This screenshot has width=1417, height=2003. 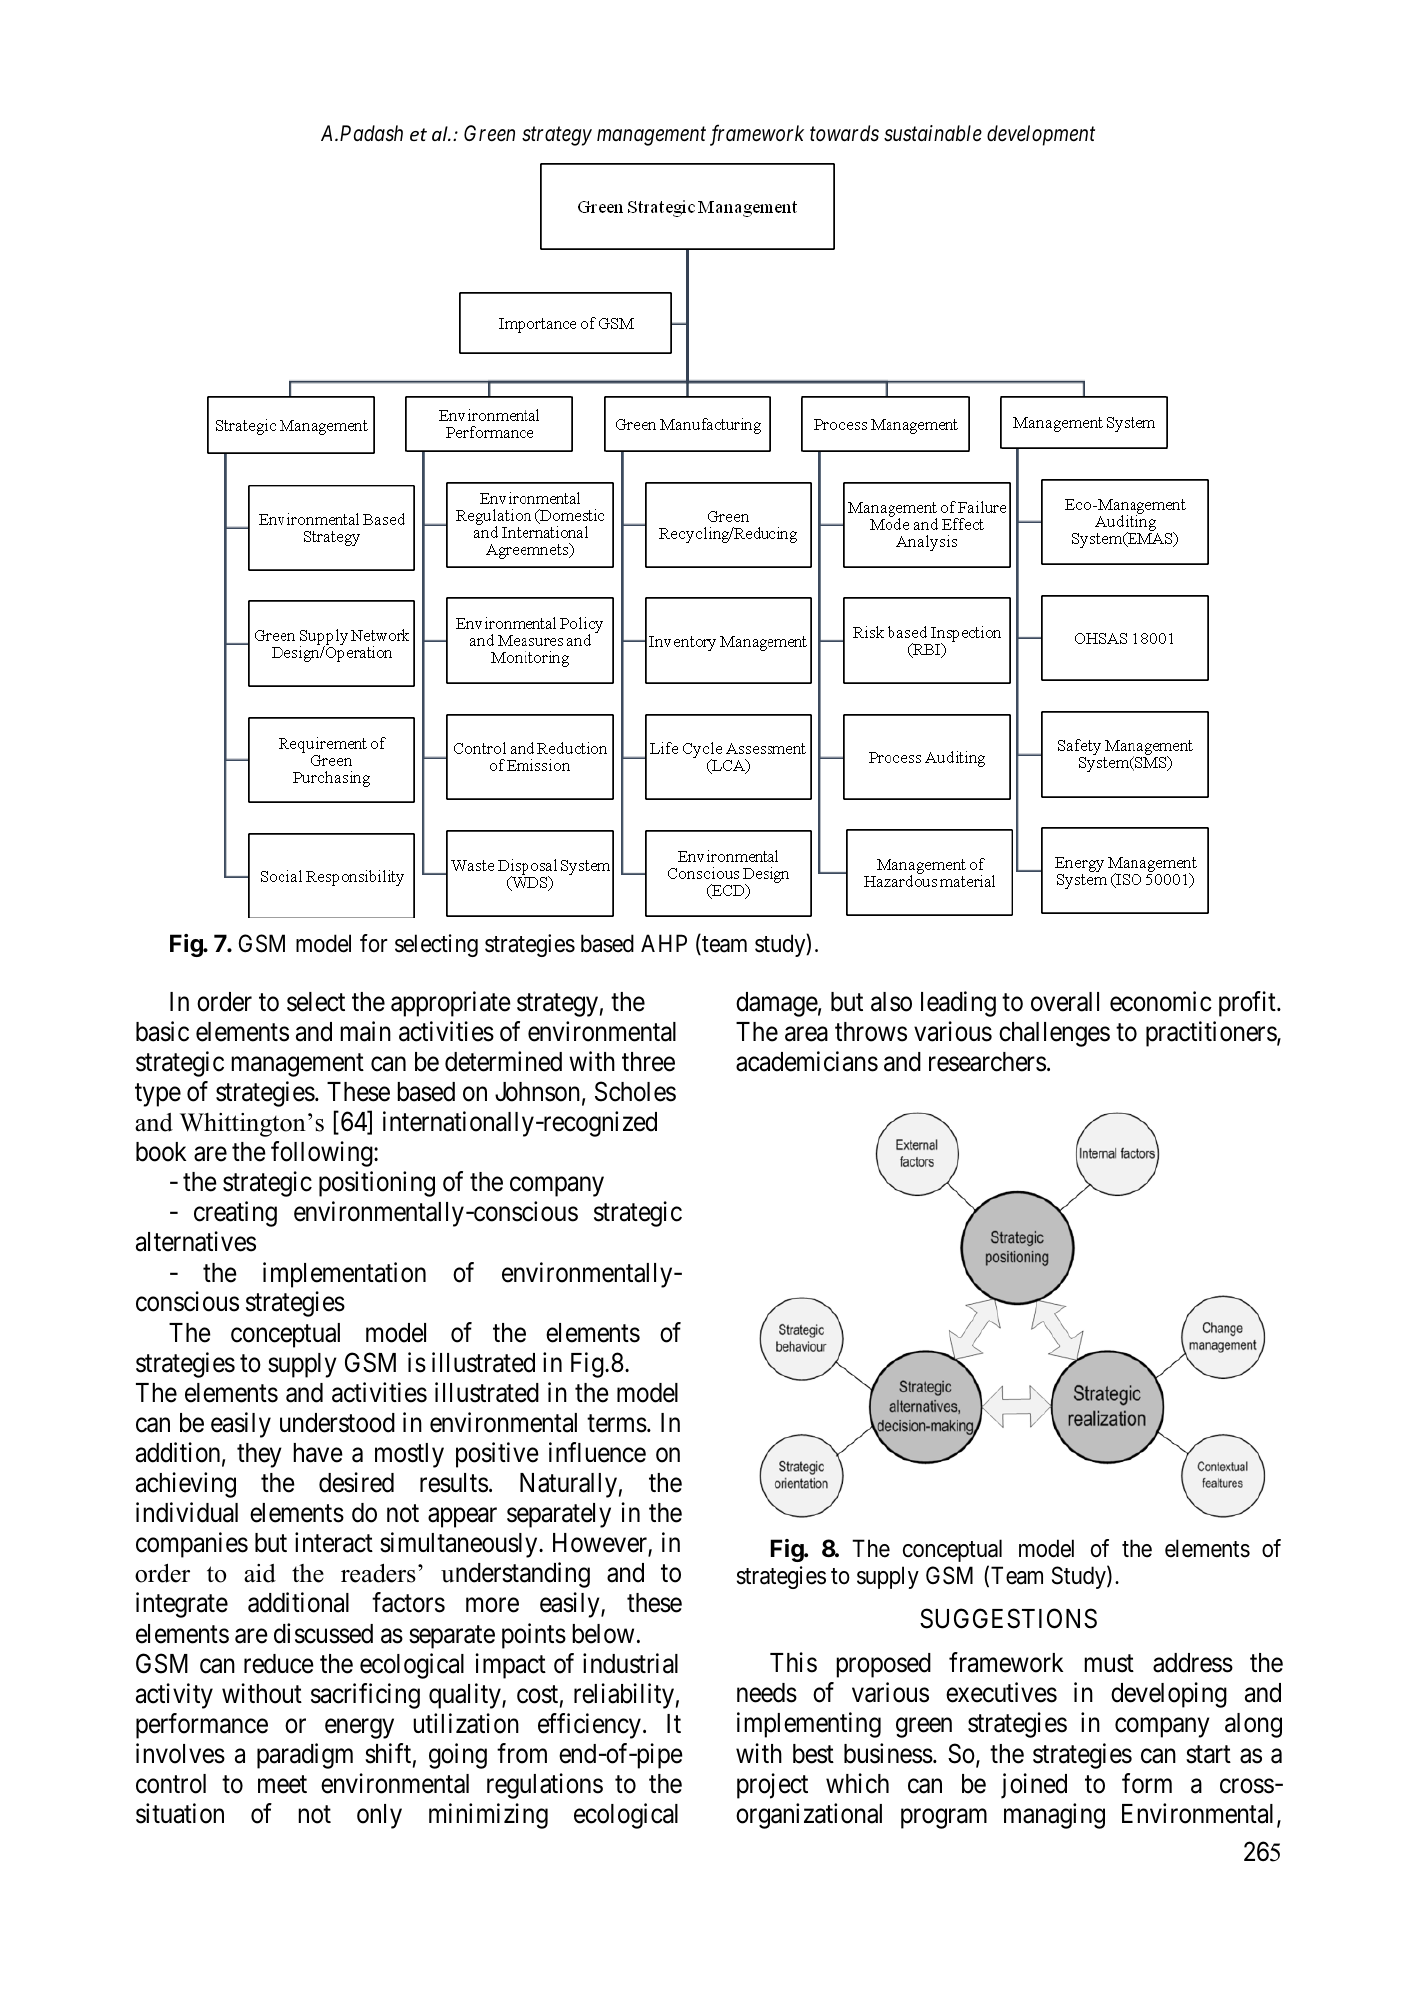 I want to click on understood, so click(x=337, y=1423).
